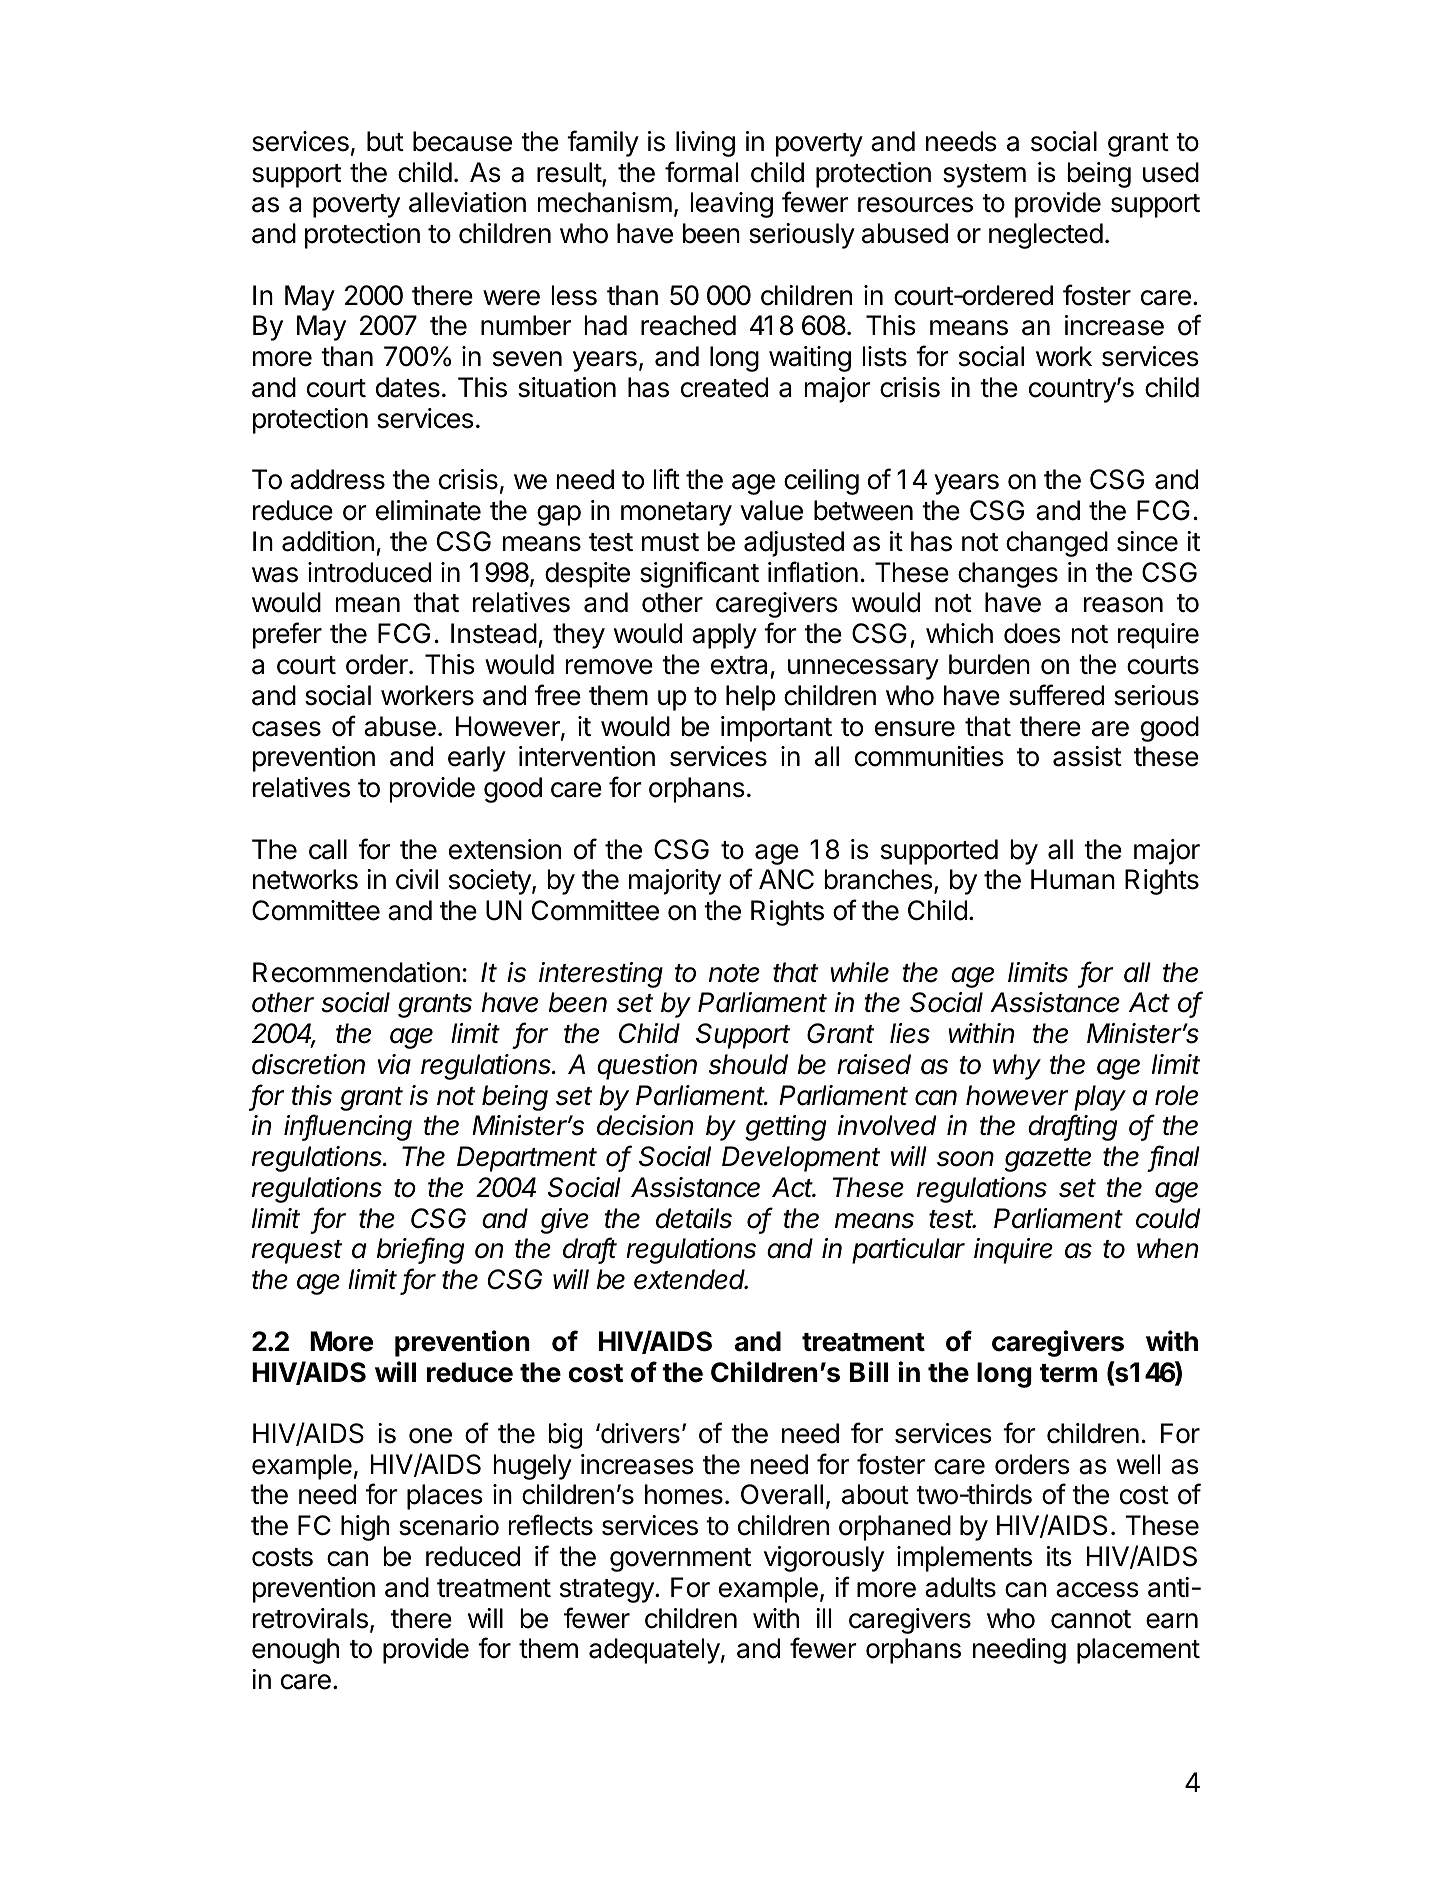 This screenshot has height=1877, width=1450. Describe the element at coordinates (1013, 1251) in the screenshot. I see `inquire` at that location.
